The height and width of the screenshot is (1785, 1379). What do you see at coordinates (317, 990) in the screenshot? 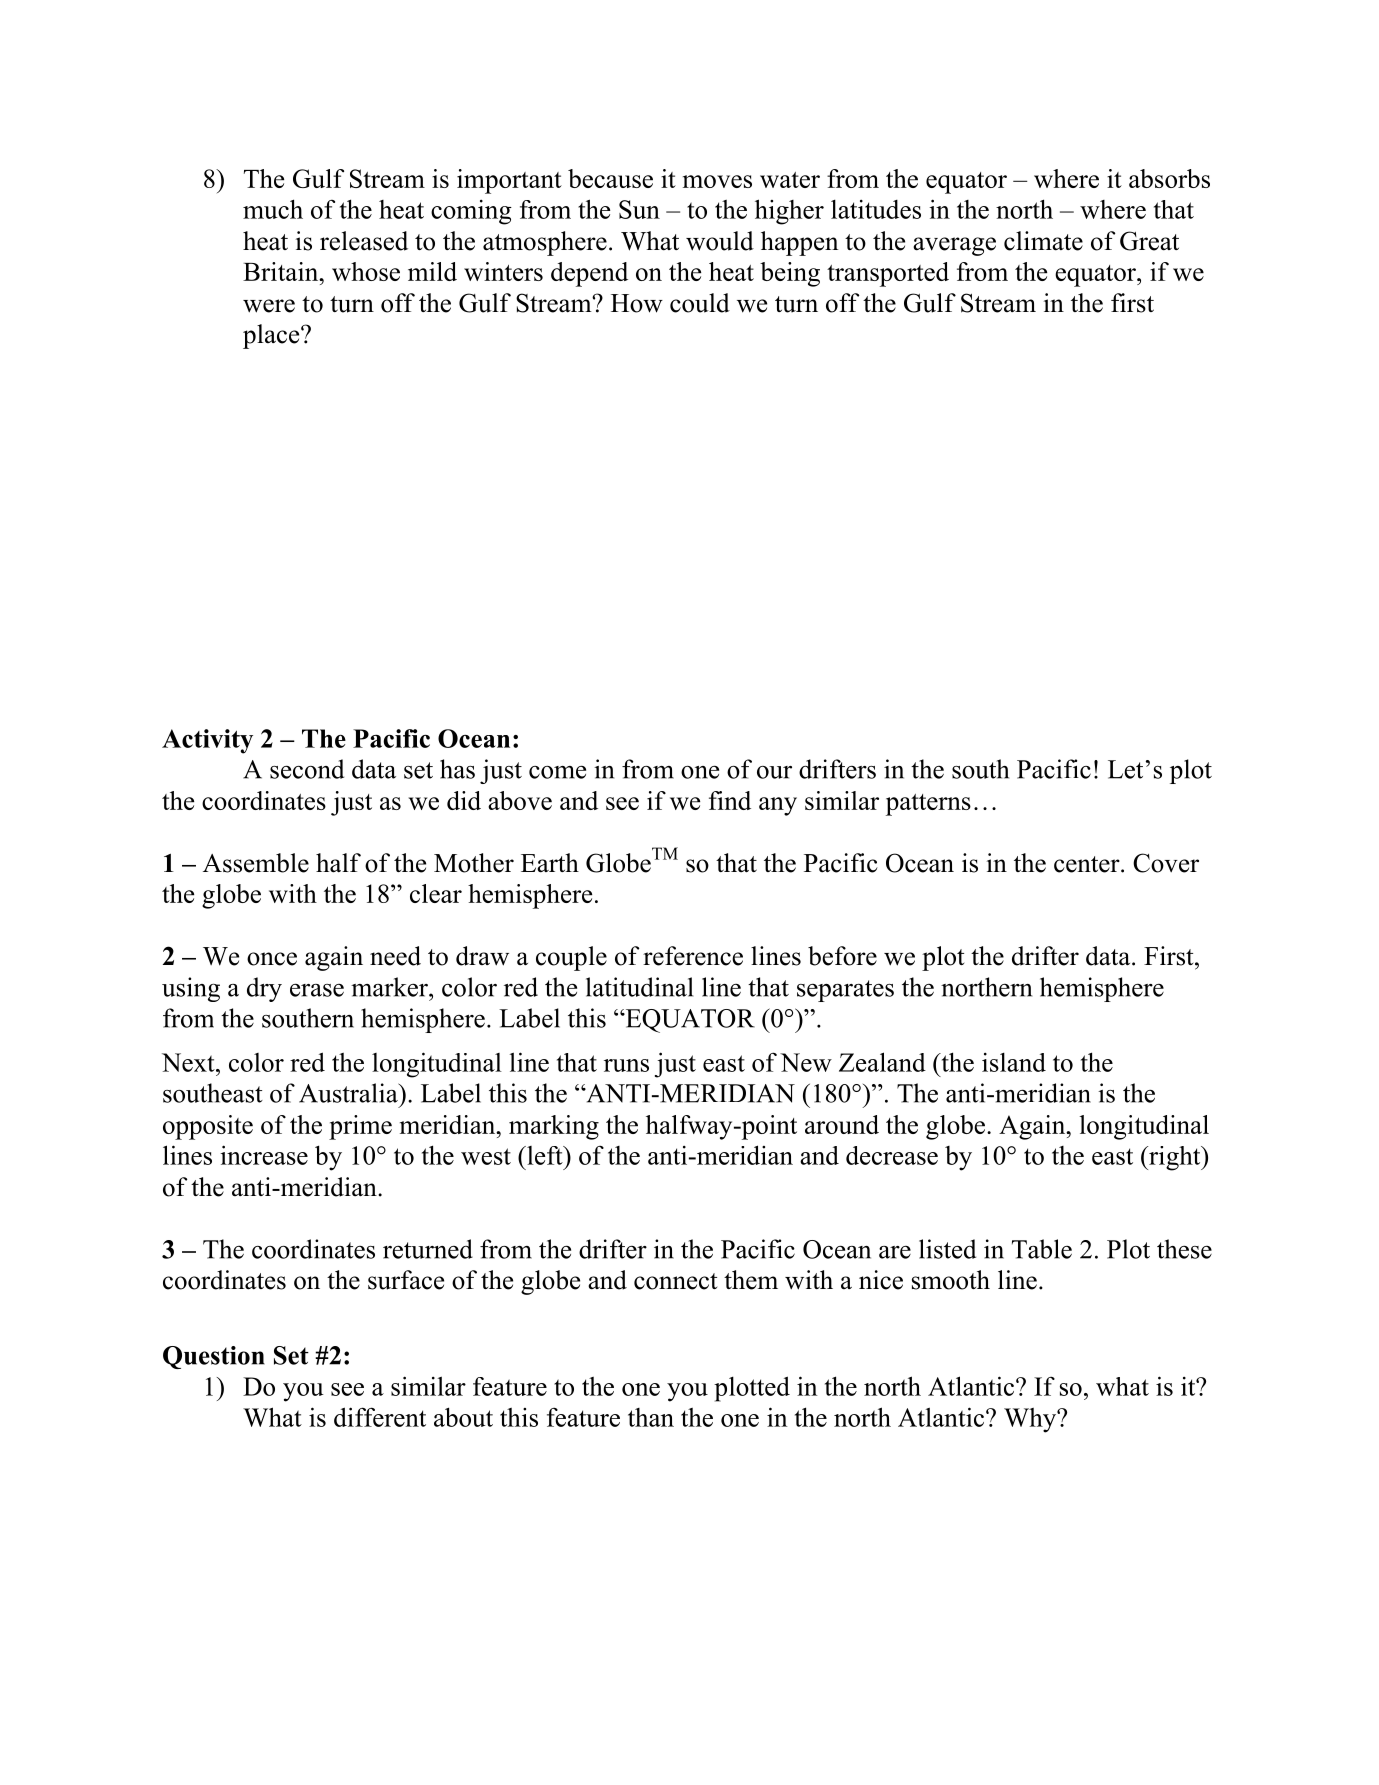
I see `erase` at bounding box center [317, 990].
